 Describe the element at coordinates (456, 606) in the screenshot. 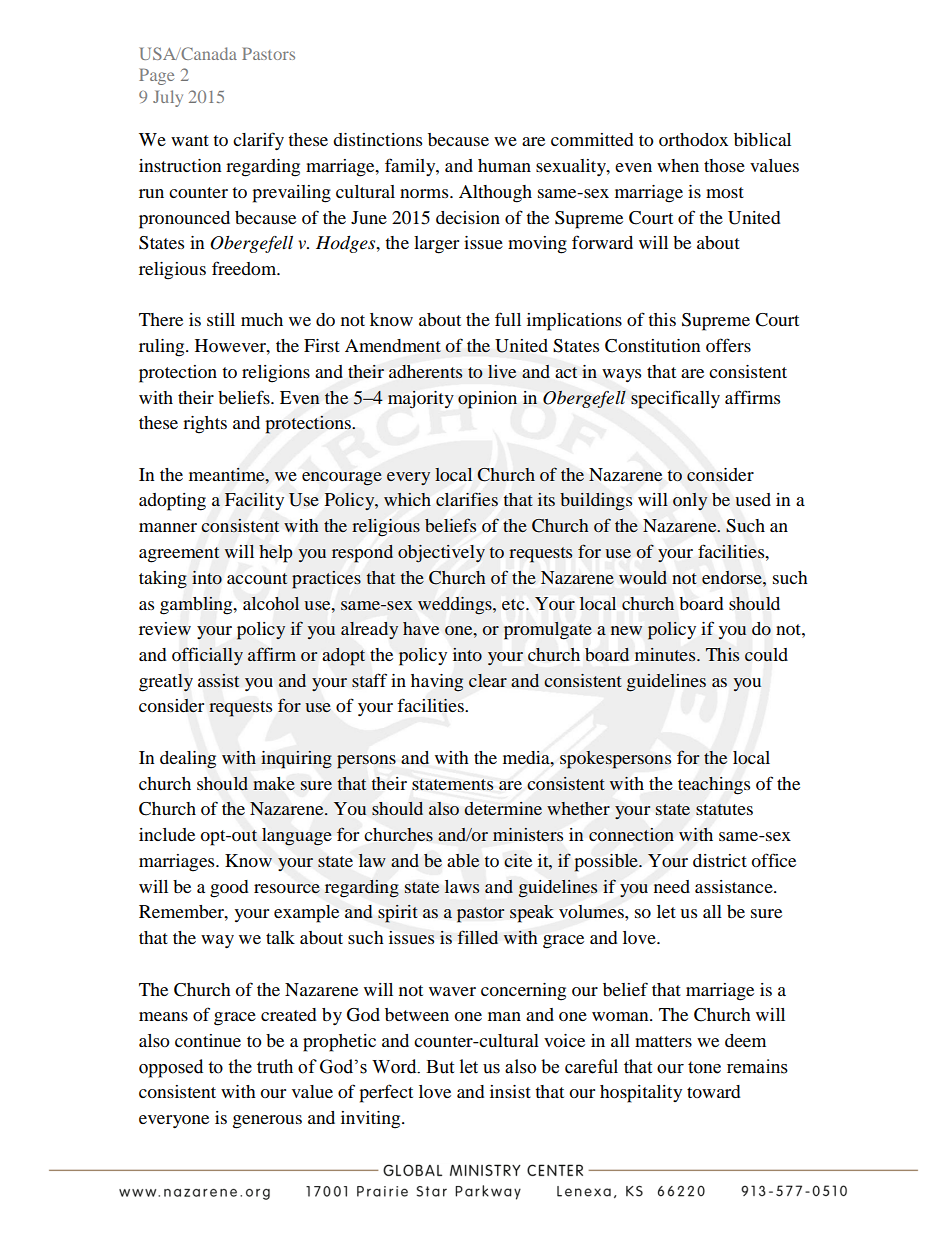

I see `weddings` at that location.
